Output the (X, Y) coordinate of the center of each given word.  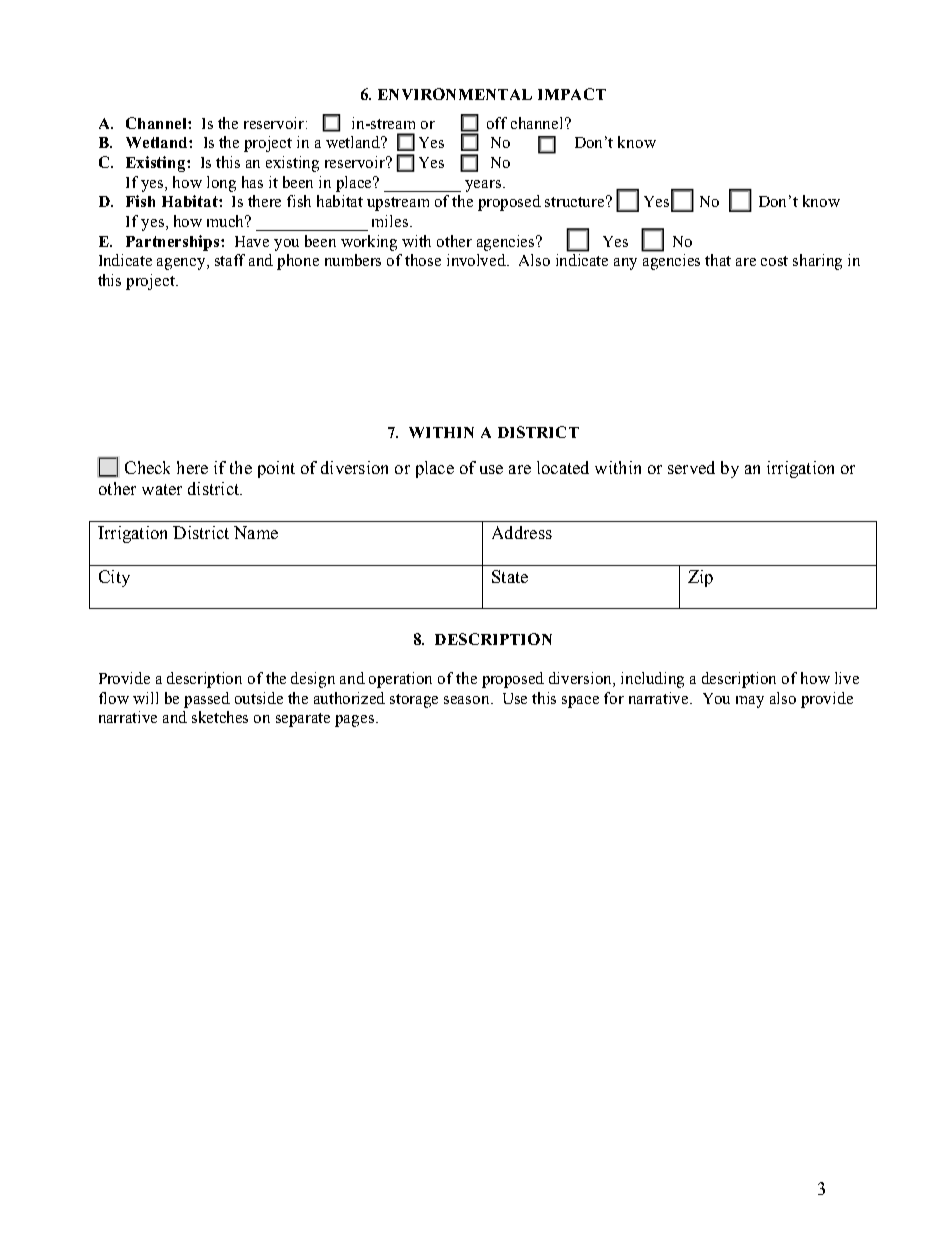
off (497, 123)
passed (207, 700)
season (468, 700)
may (750, 702)
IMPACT (572, 94)
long (221, 184)
